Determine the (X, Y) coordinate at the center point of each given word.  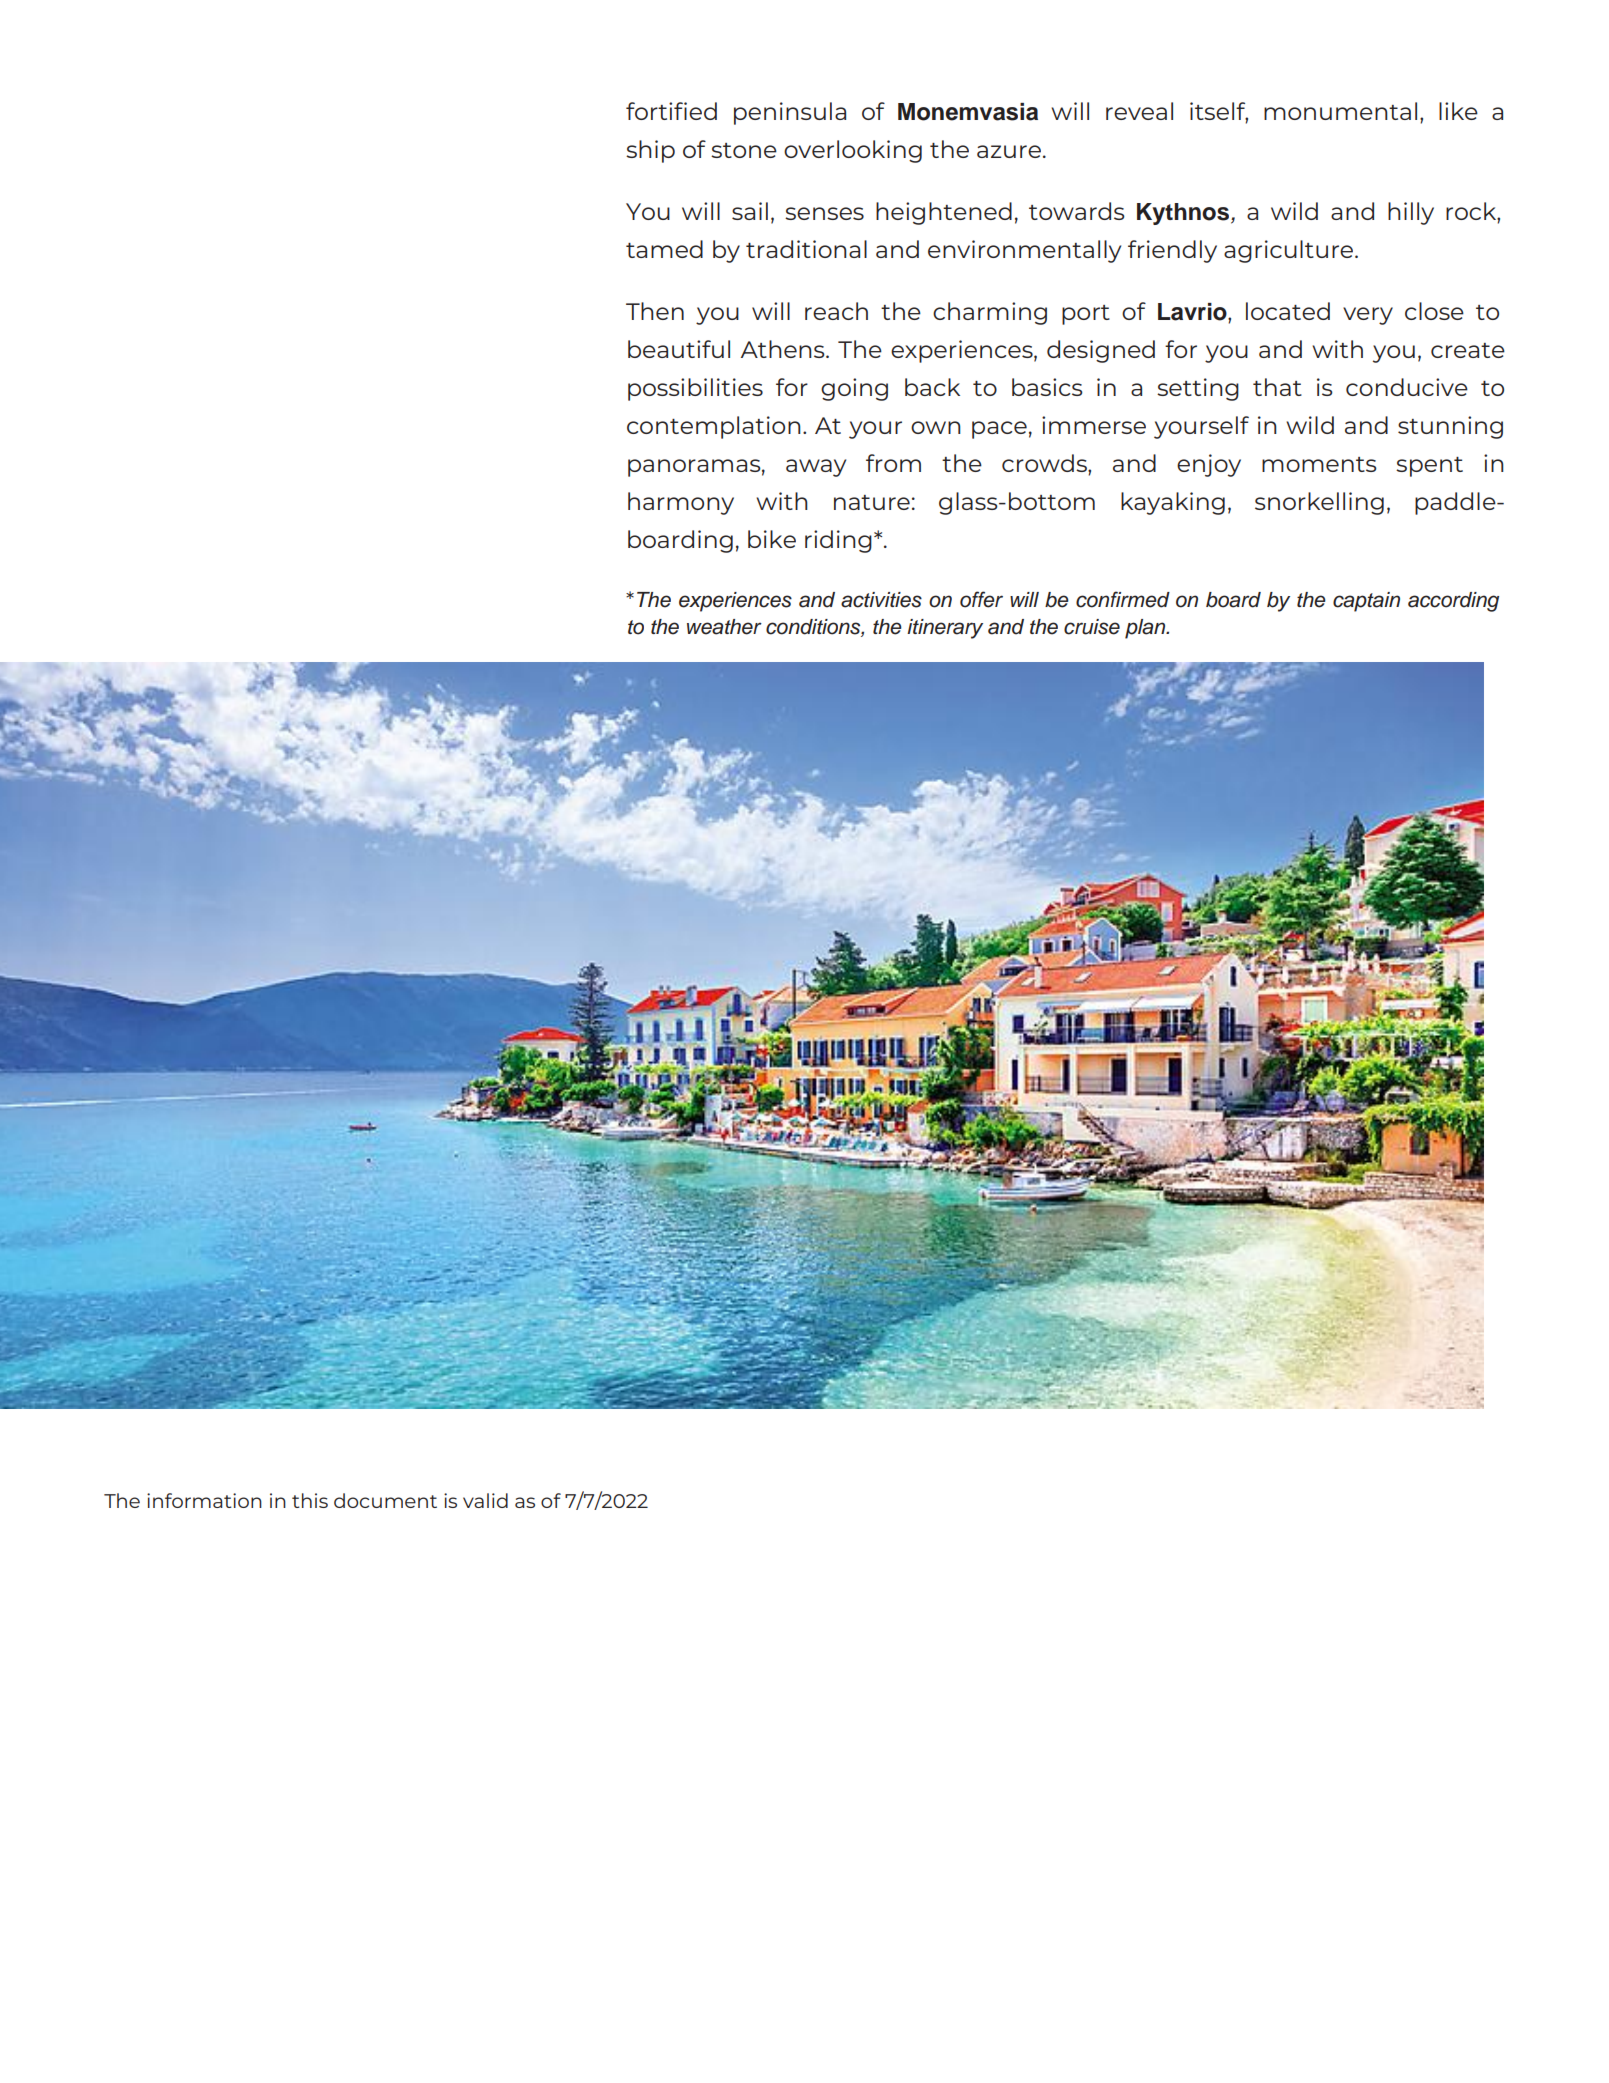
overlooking (853, 151)
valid (485, 1500)
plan (1146, 629)
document (385, 1500)
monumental (1340, 111)
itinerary (945, 629)
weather (724, 627)
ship (650, 151)
